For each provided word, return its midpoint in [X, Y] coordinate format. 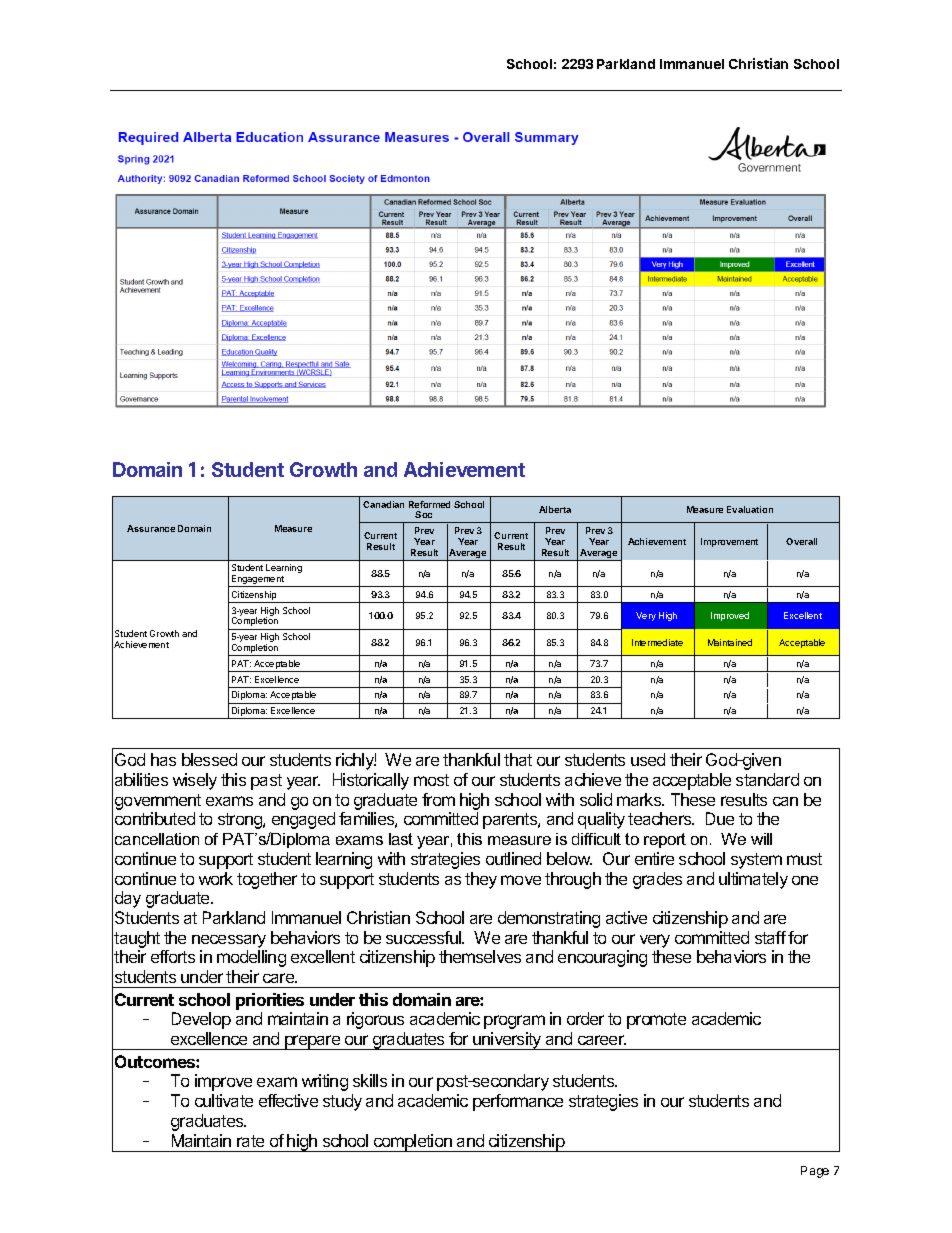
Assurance [151, 528]
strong [241, 821]
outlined [513, 858]
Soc [423, 514]
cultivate [224, 1100]
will [761, 839]
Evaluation [750, 509]
